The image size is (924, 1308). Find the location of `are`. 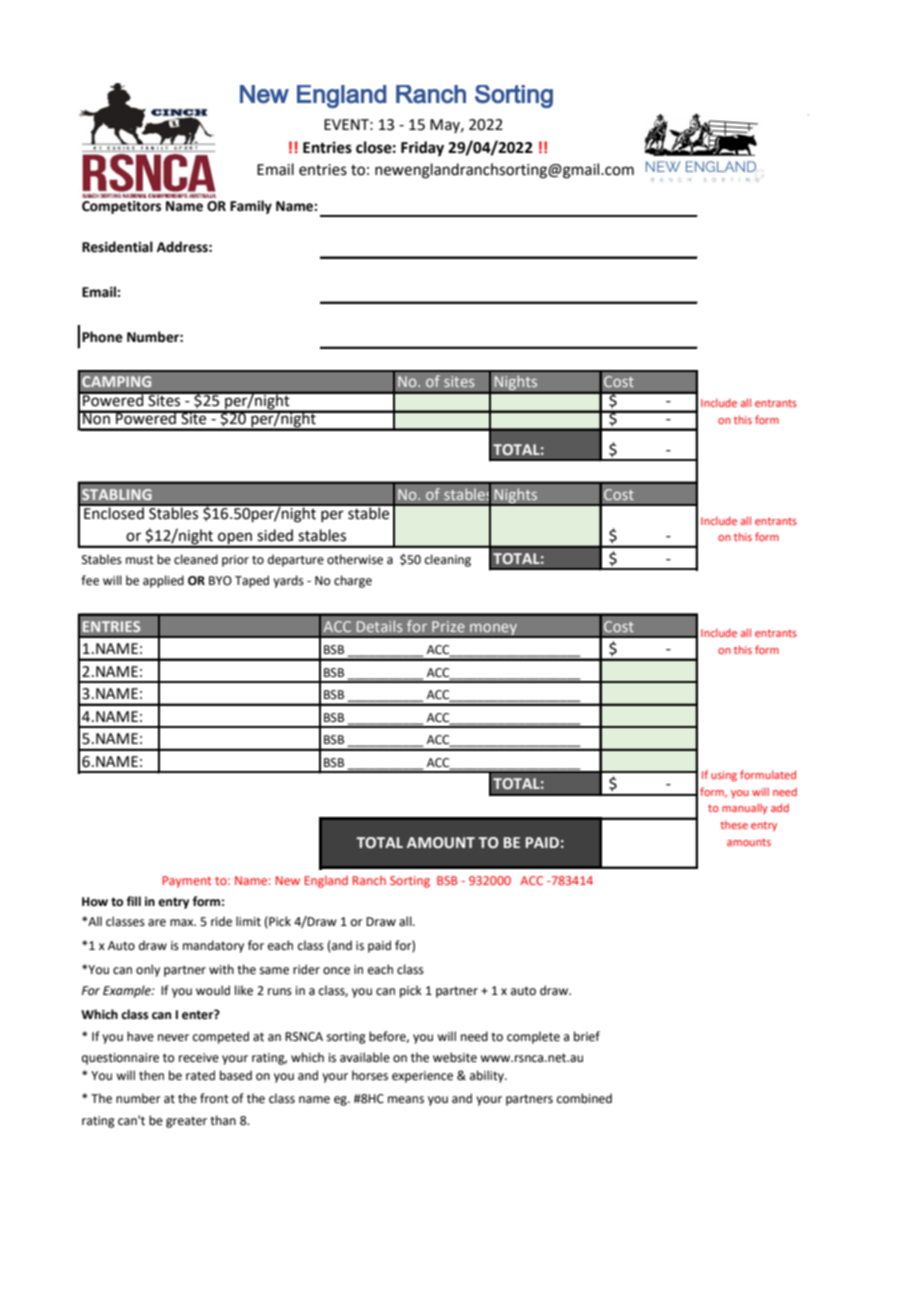

are is located at coordinates (157, 923).
